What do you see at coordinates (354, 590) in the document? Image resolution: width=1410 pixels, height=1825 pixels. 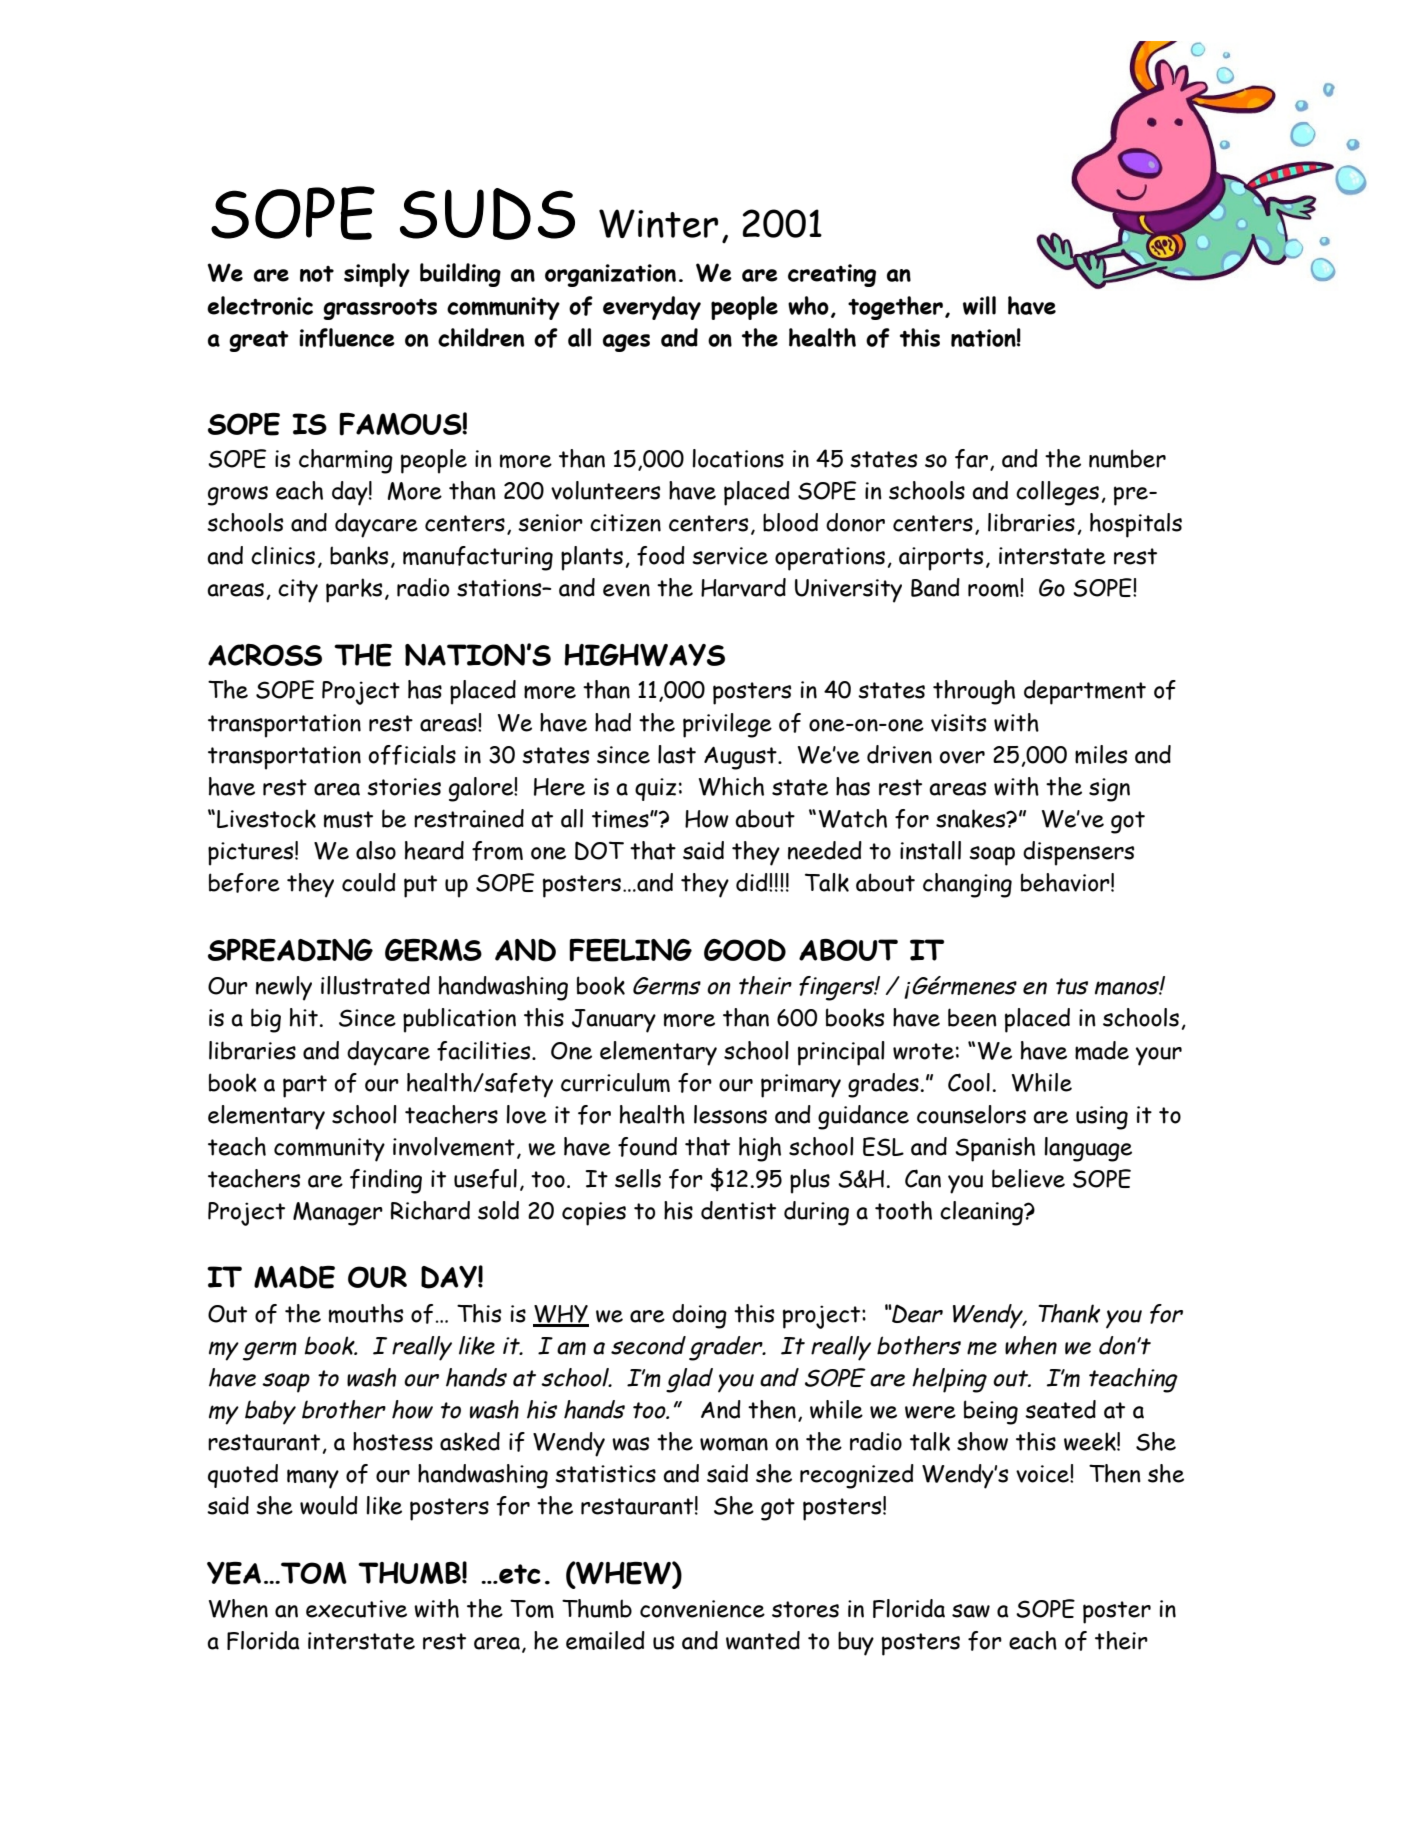 I see `parks` at bounding box center [354, 590].
